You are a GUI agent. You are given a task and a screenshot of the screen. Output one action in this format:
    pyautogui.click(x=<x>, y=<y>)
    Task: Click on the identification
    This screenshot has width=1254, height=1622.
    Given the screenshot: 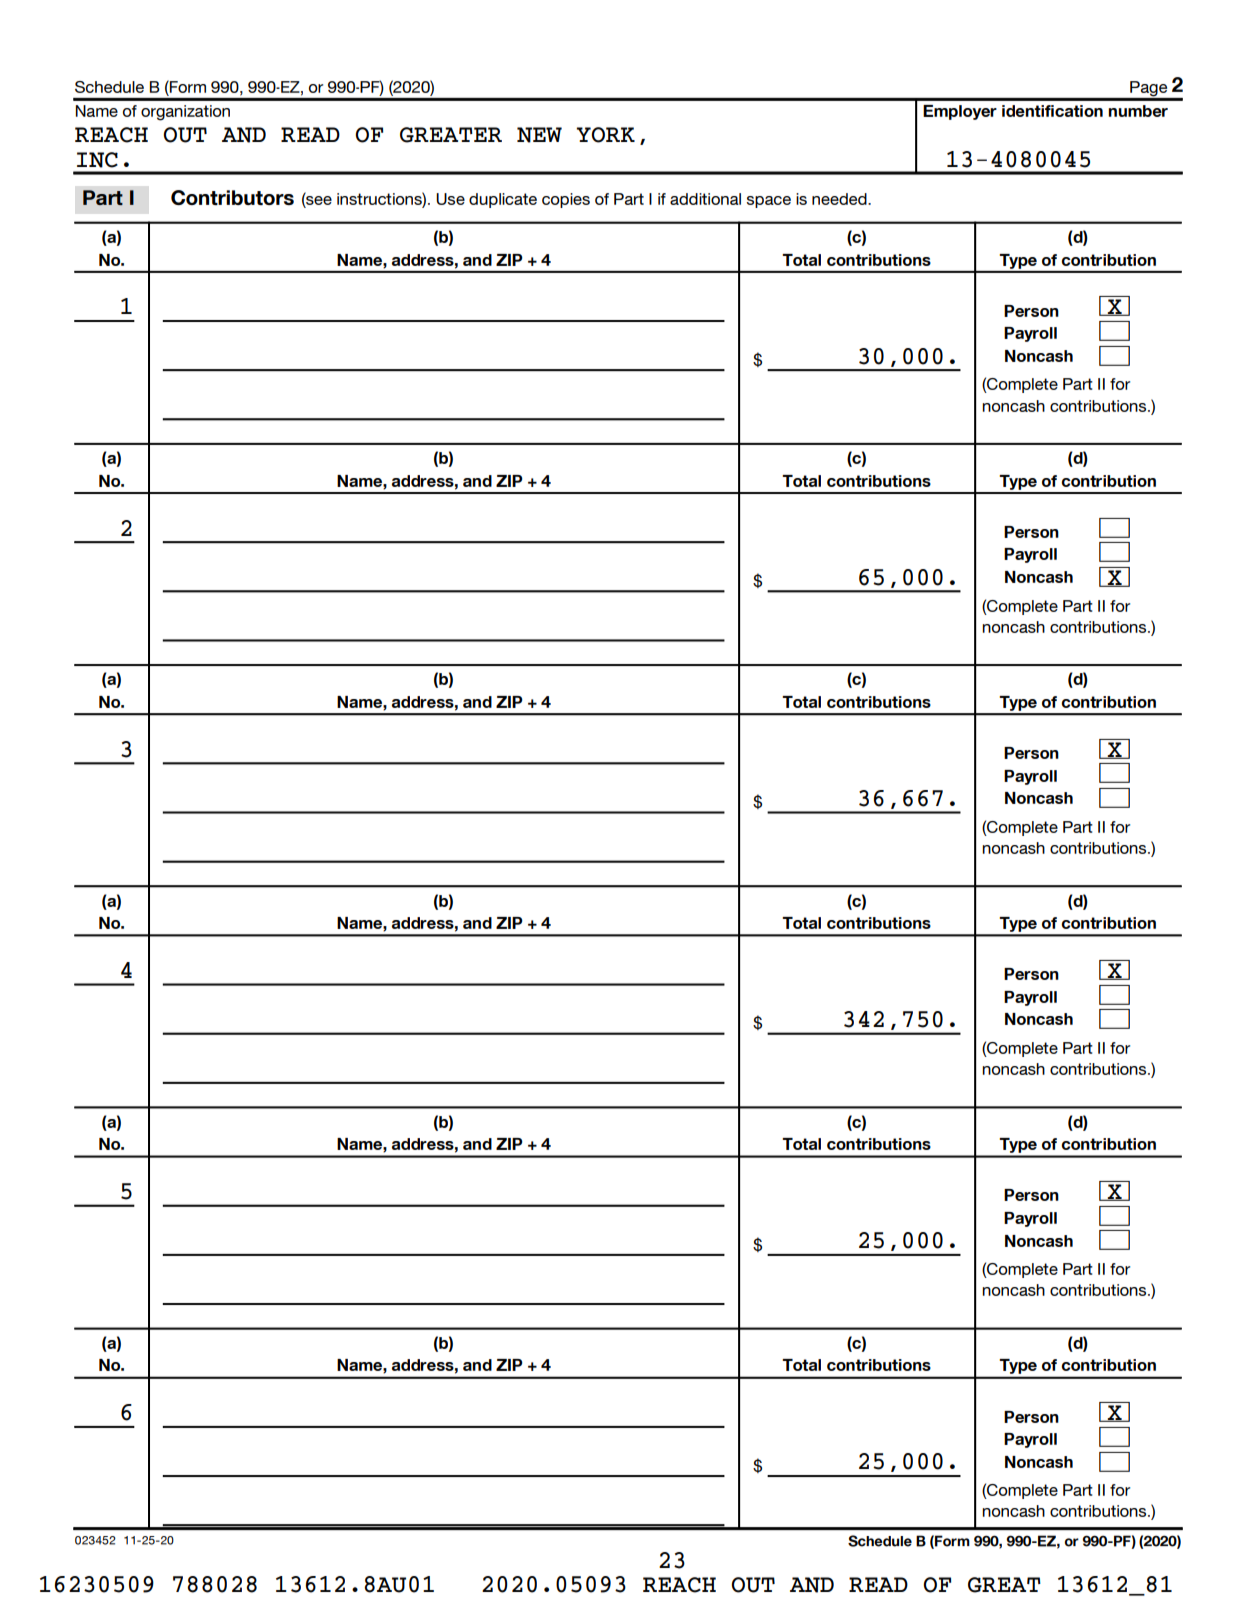 What is the action you would take?
    pyautogui.click(x=1052, y=111)
